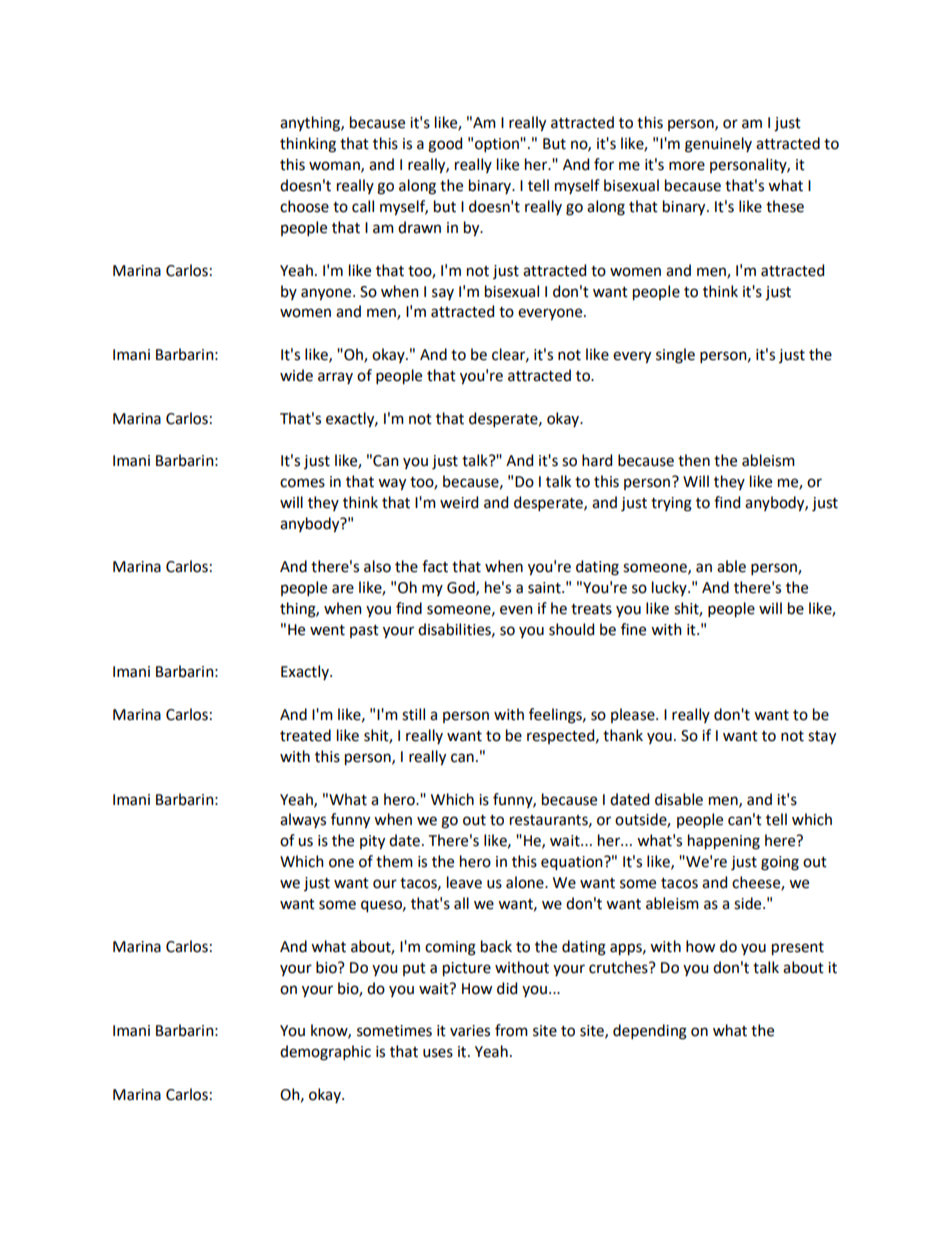 The image size is (952, 1233). What do you see at coordinates (694, 460) in the screenshot?
I see `then` at bounding box center [694, 460].
